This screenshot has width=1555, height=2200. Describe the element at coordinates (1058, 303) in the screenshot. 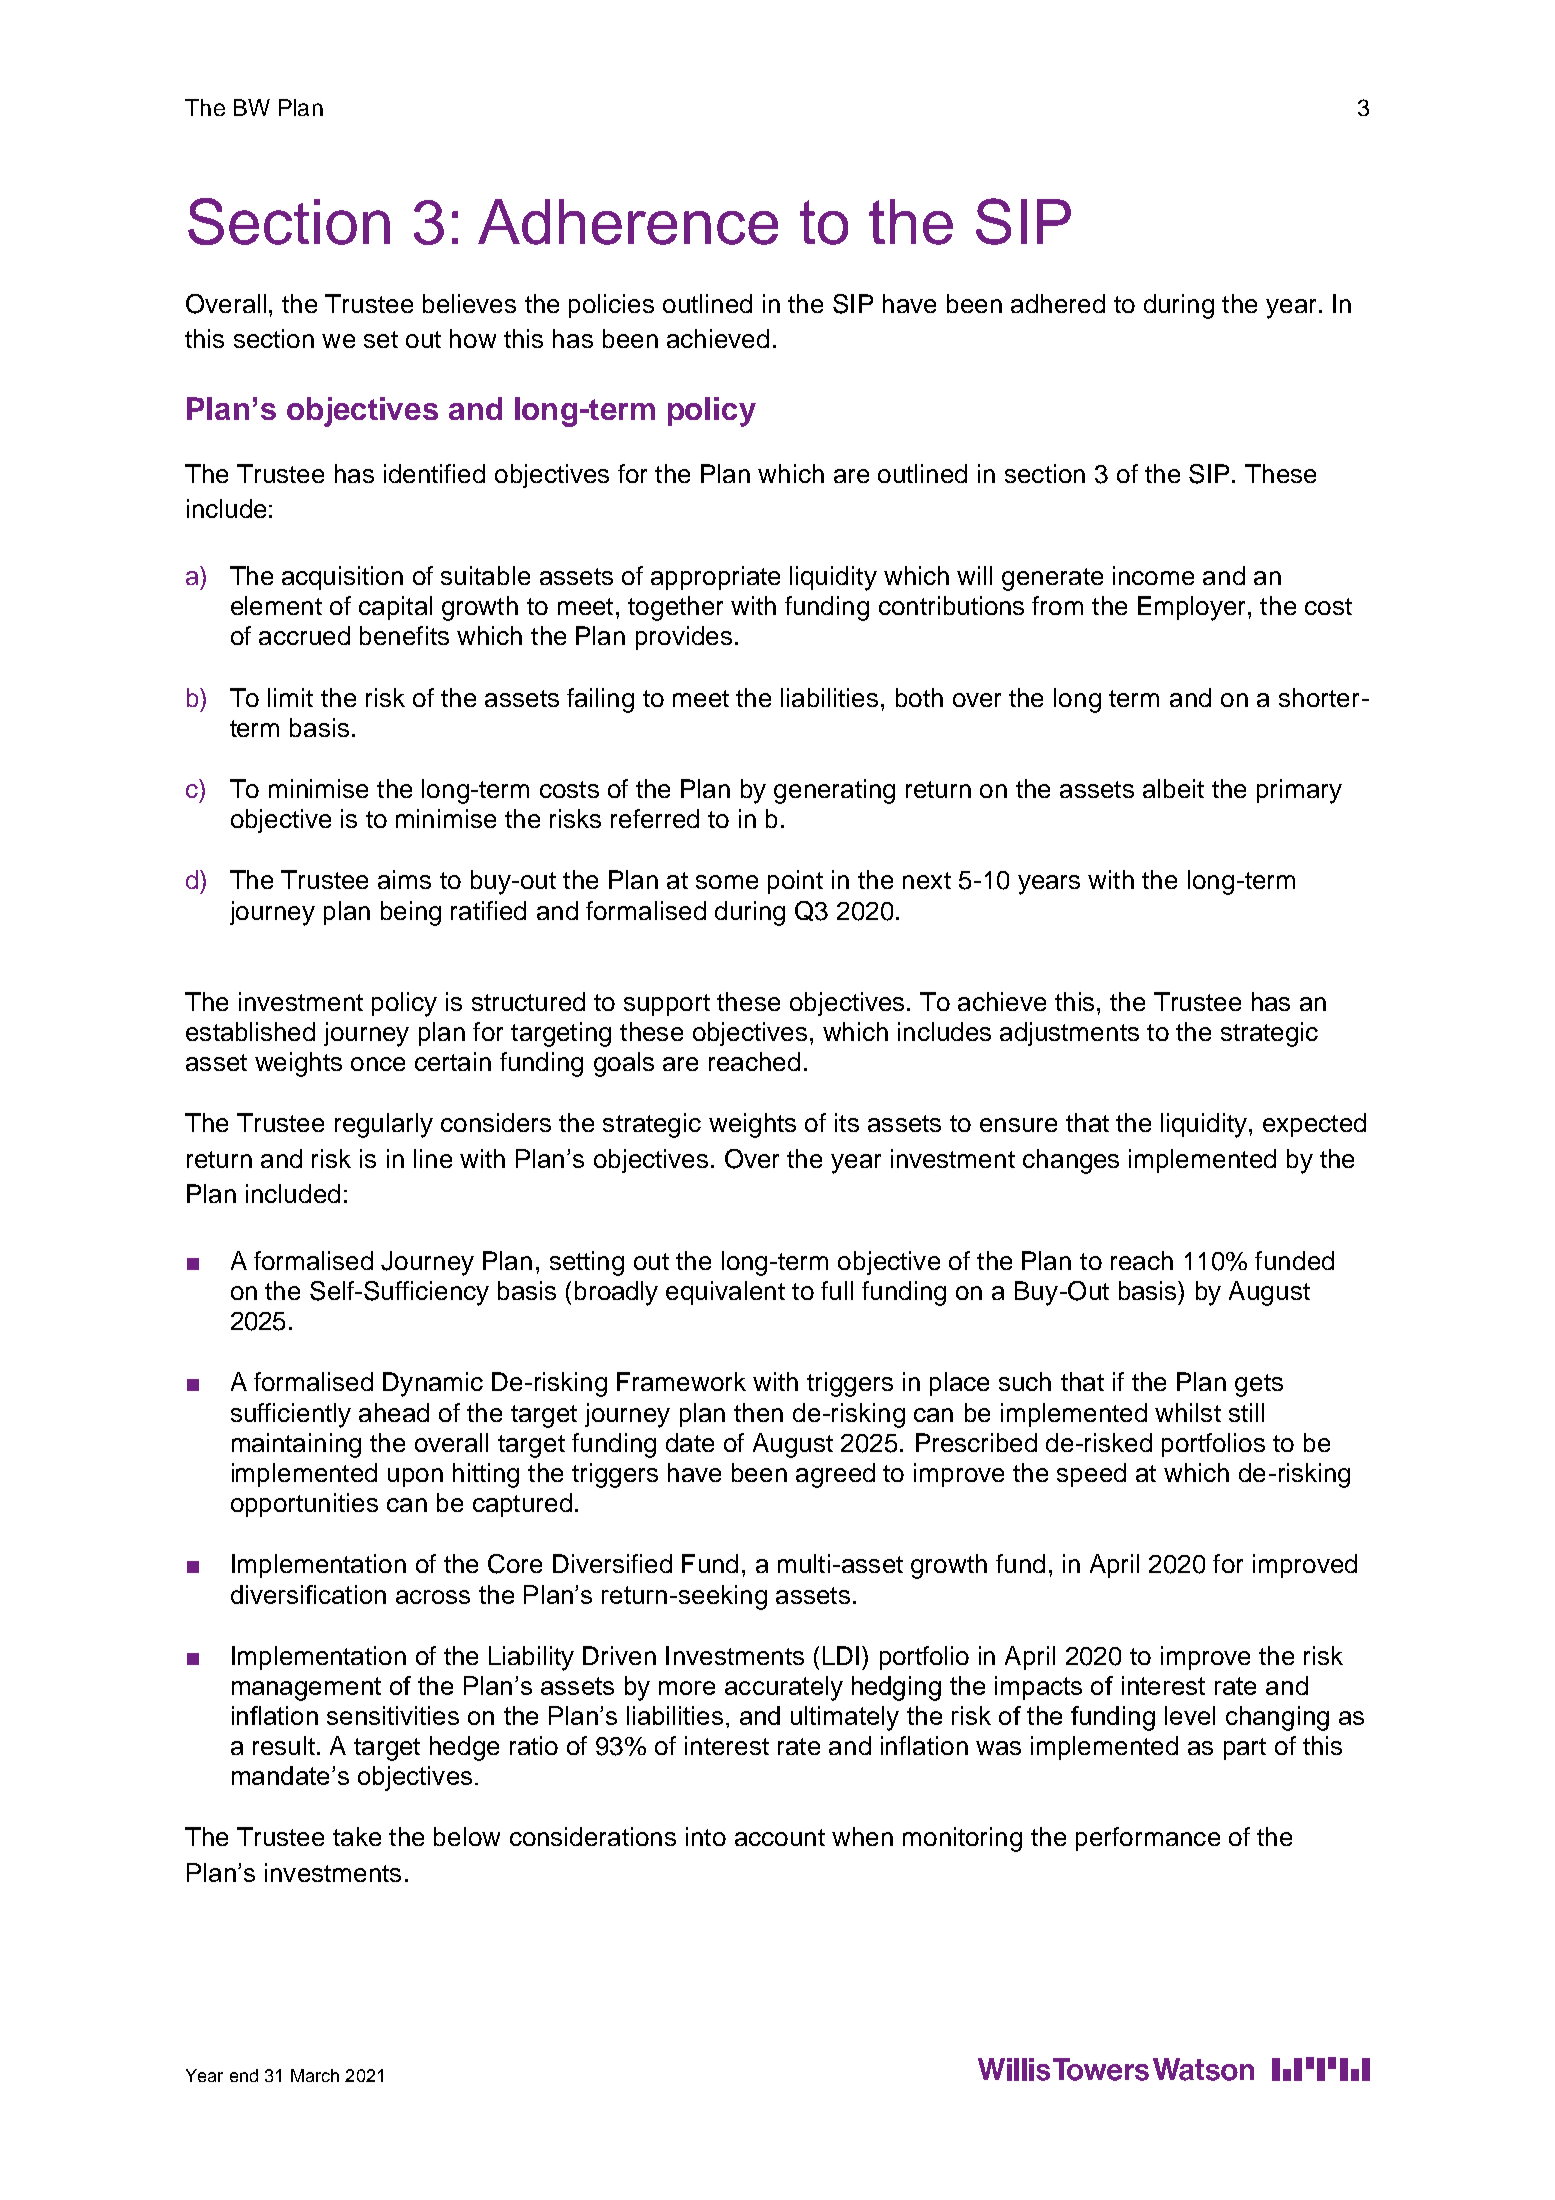

I see `adhered` at that location.
